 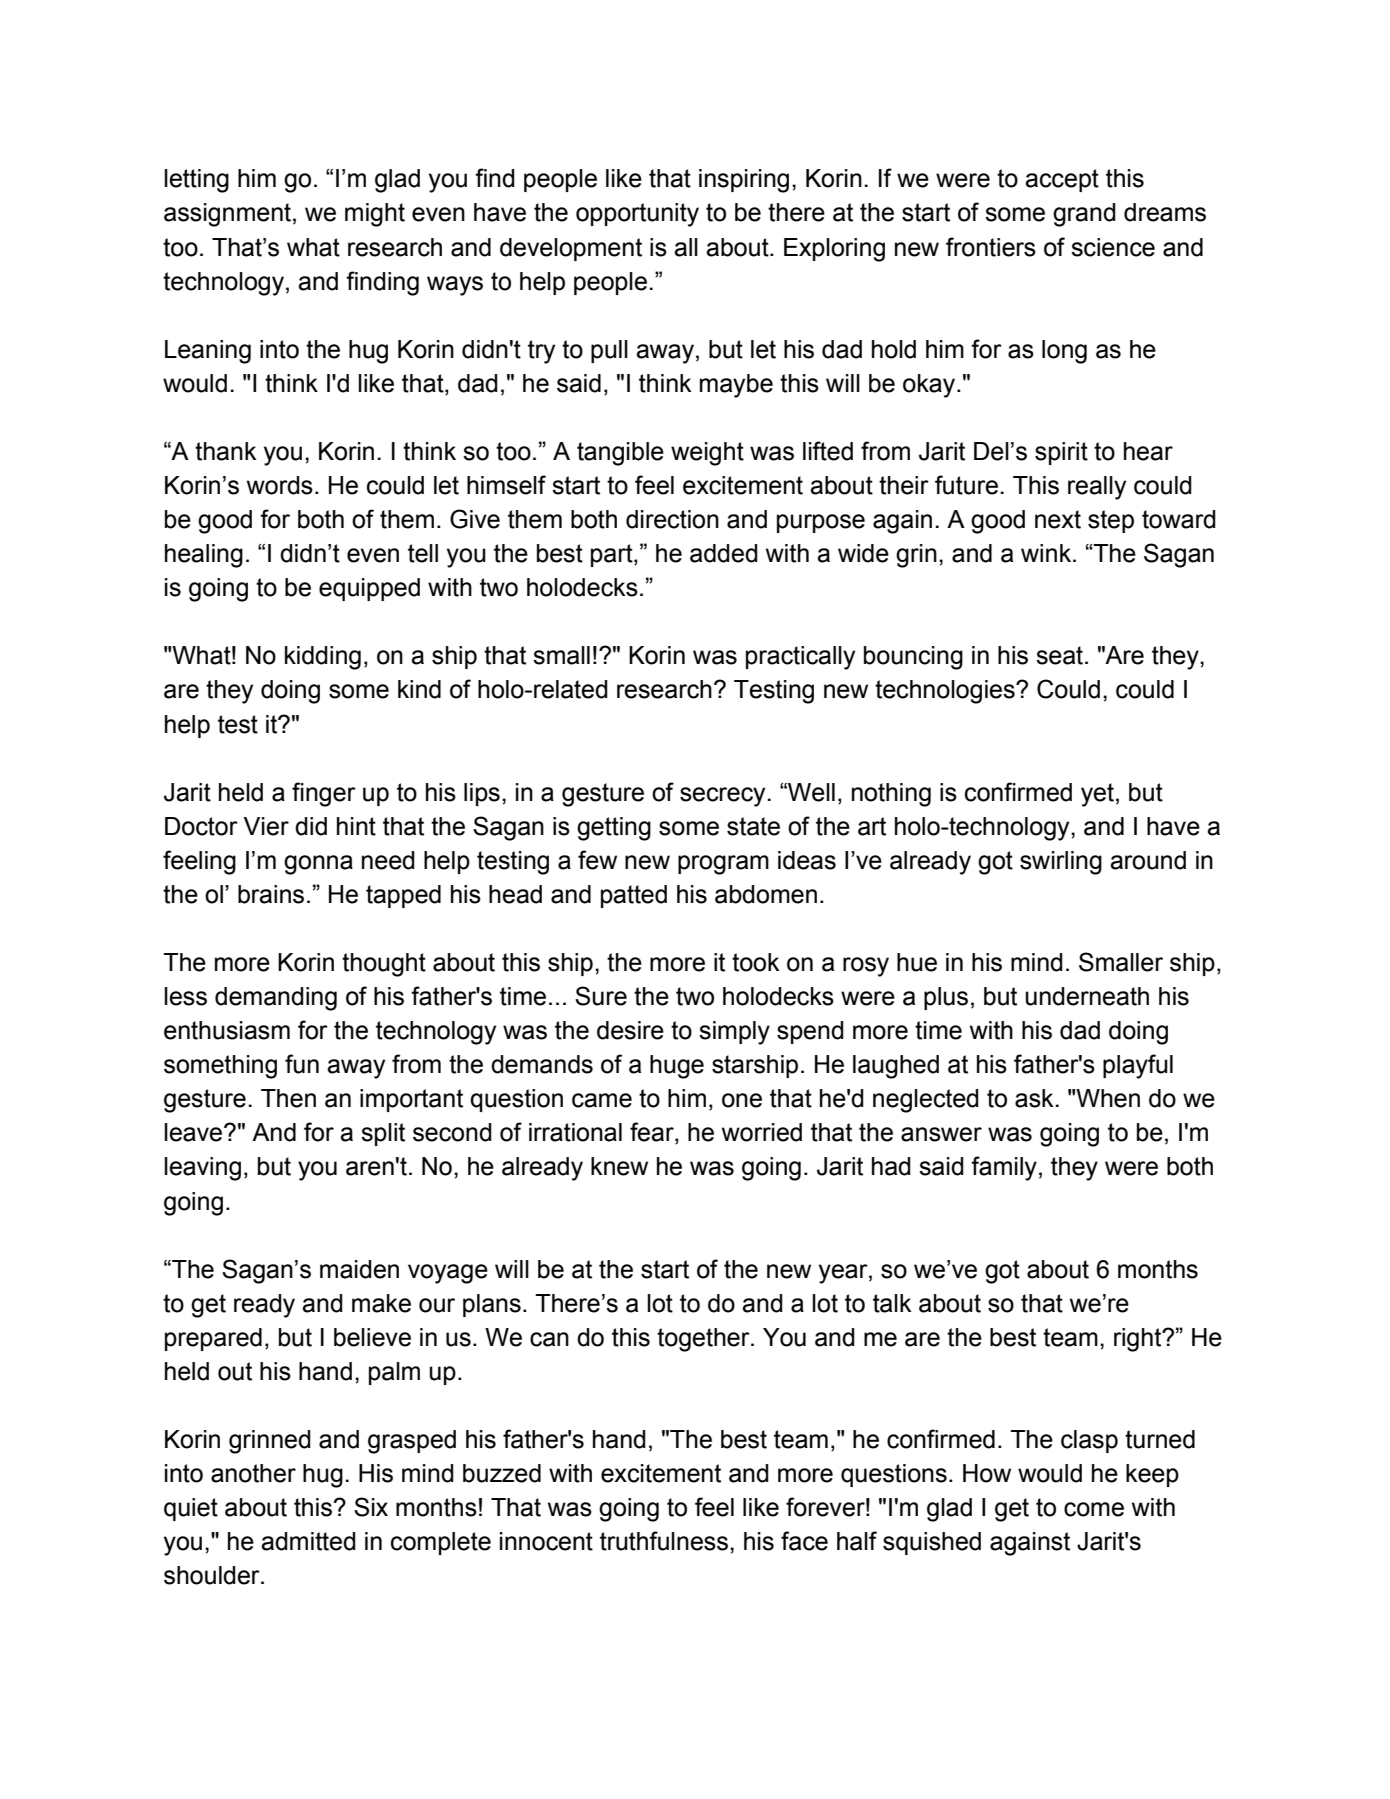 What do you see at coordinates (1047, 553) in the screenshot?
I see `wink` at bounding box center [1047, 553].
